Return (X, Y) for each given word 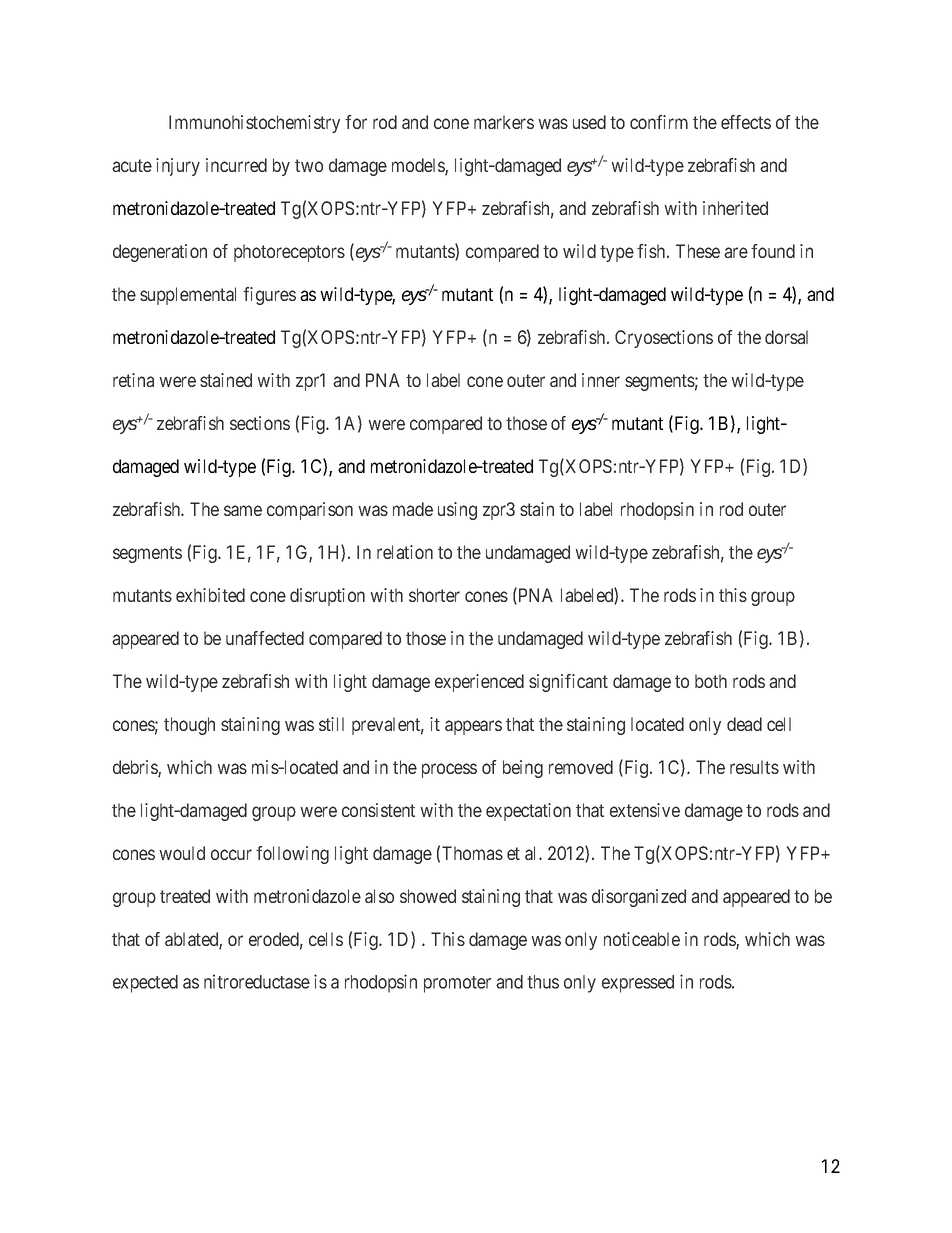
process (449, 770)
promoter (457, 984)
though (189, 726)
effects (746, 122)
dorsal (786, 337)
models (419, 166)
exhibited (210, 595)
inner (601, 380)
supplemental (188, 296)
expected (145, 984)
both (711, 681)
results (754, 767)
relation (405, 552)
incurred (236, 165)
